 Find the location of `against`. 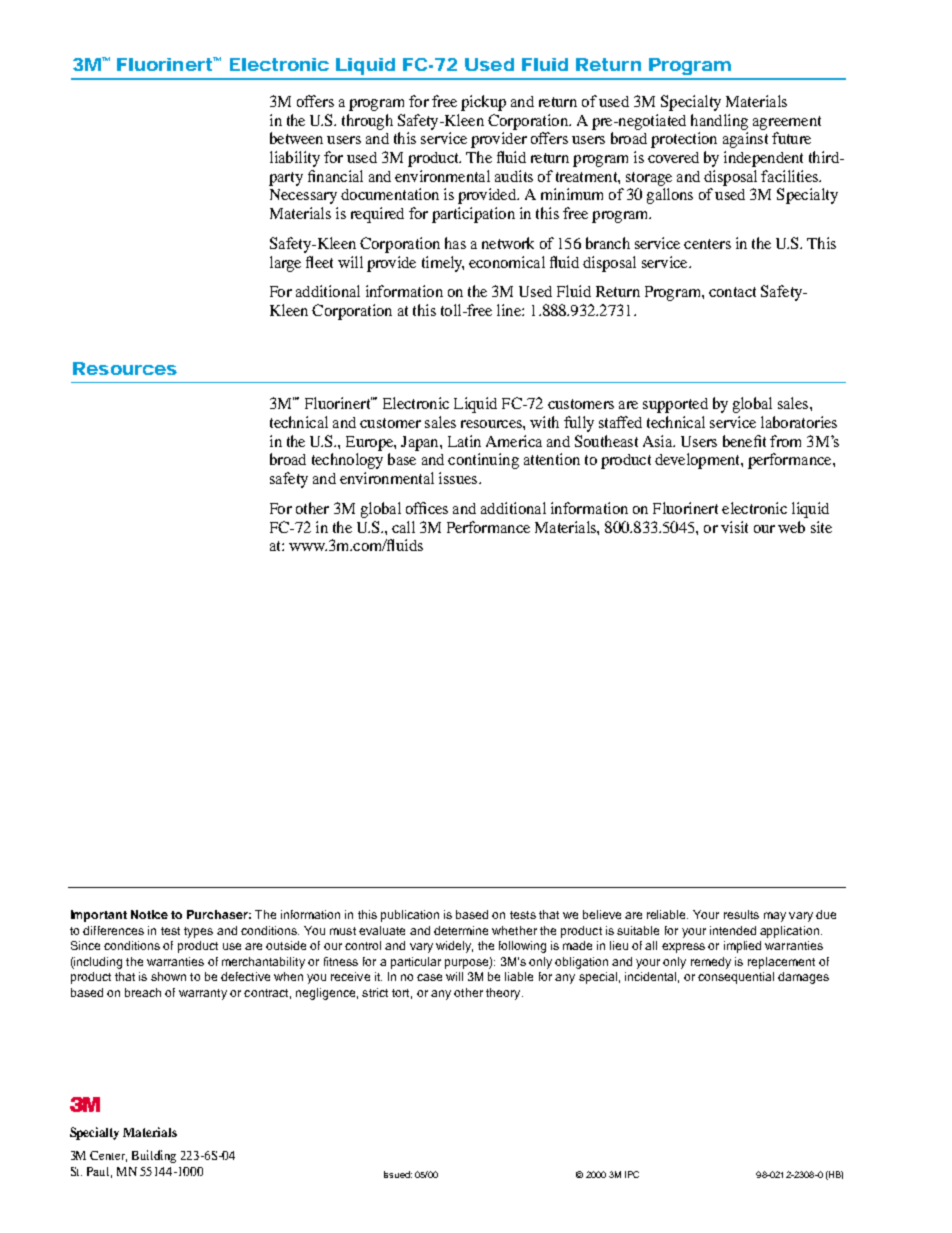

against is located at coordinates (745, 140).
